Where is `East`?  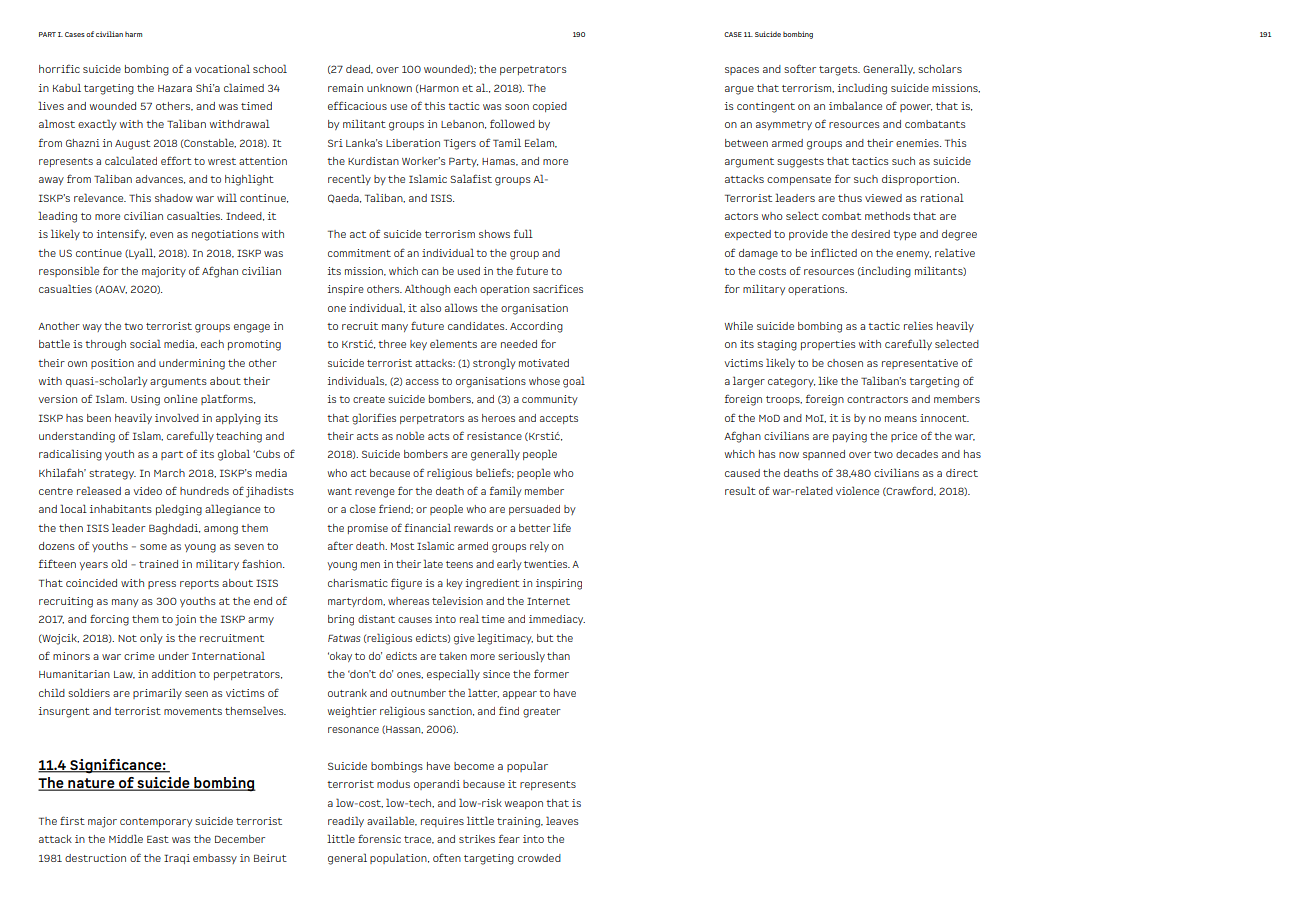
East is located at coordinates (158, 839).
